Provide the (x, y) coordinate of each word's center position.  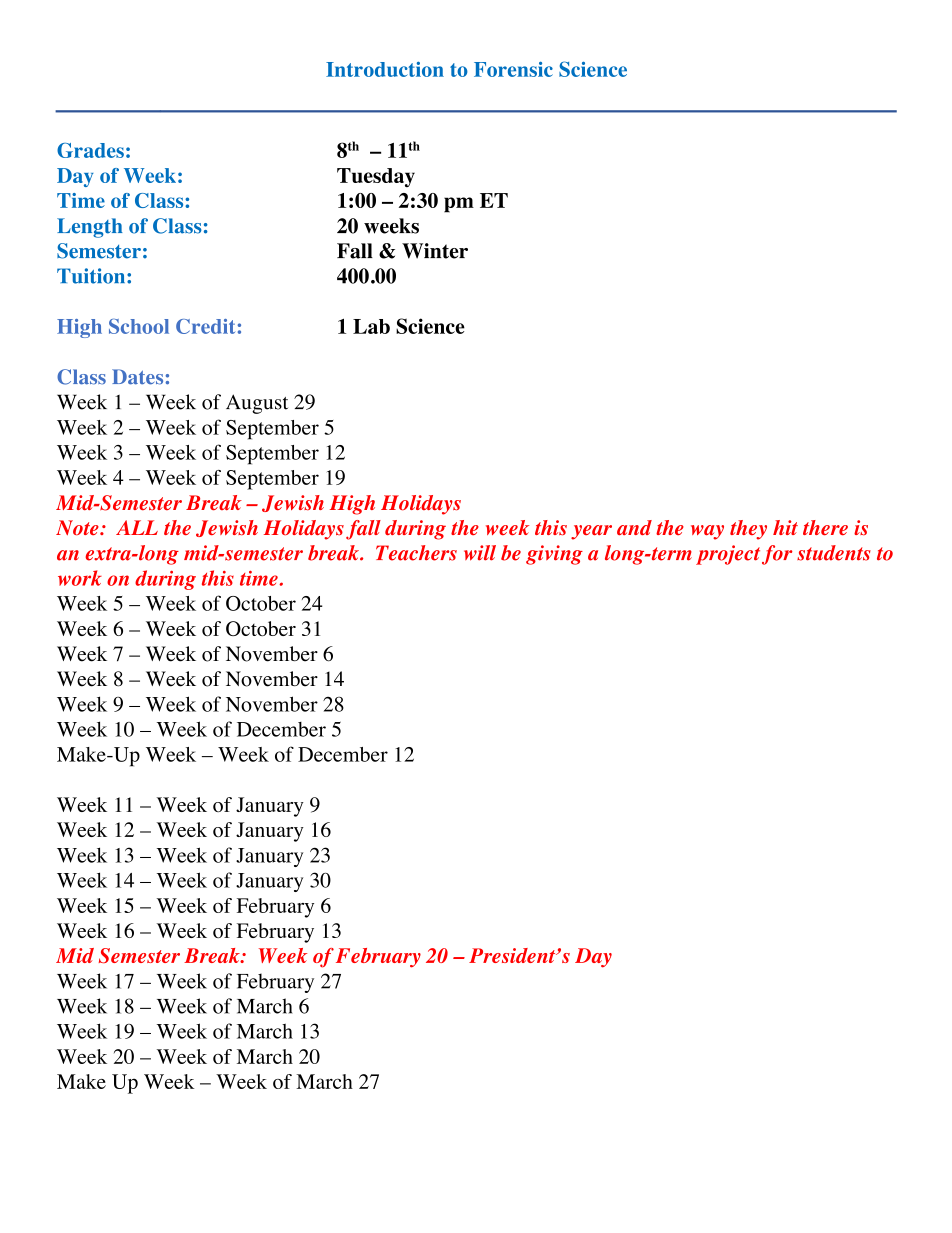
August (257, 404)
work (80, 578)
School (139, 326)
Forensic (513, 69)
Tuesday (376, 177)
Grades (90, 150)
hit (785, 527)
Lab (371, 326)
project (728, 555)
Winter (435, 251)
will (480, 553)
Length (90, 228)
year (591, 532)
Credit (205, 326)
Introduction (385, 69)
